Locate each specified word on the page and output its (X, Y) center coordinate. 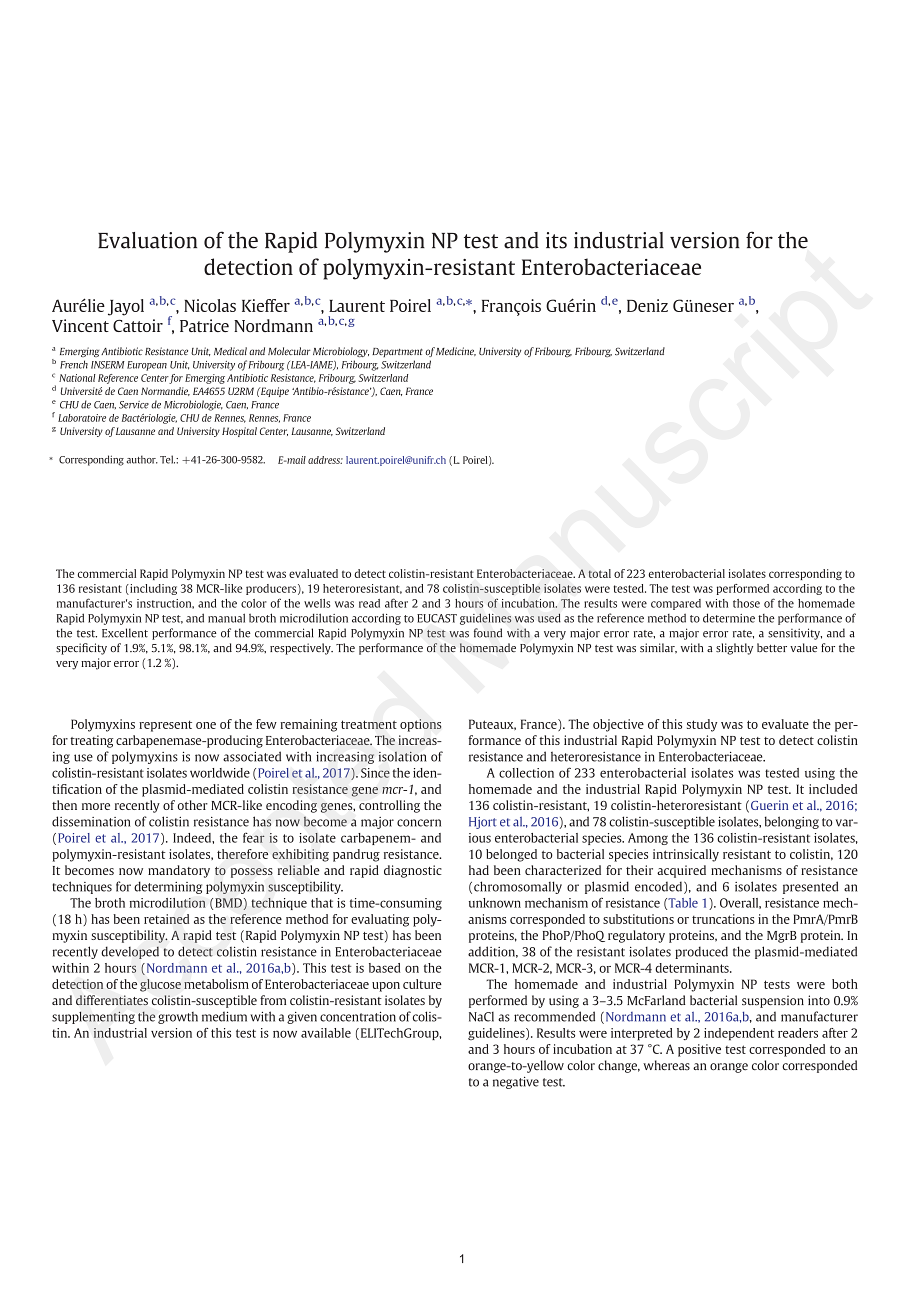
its (556, 240)
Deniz (647, 305)
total (599, 573)
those (746, 603)
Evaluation (147, 240)
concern (419, 823)
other (193, 805)
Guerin (769, 805)
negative (516, 1083)
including (152, 589)
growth (178, 1018)
